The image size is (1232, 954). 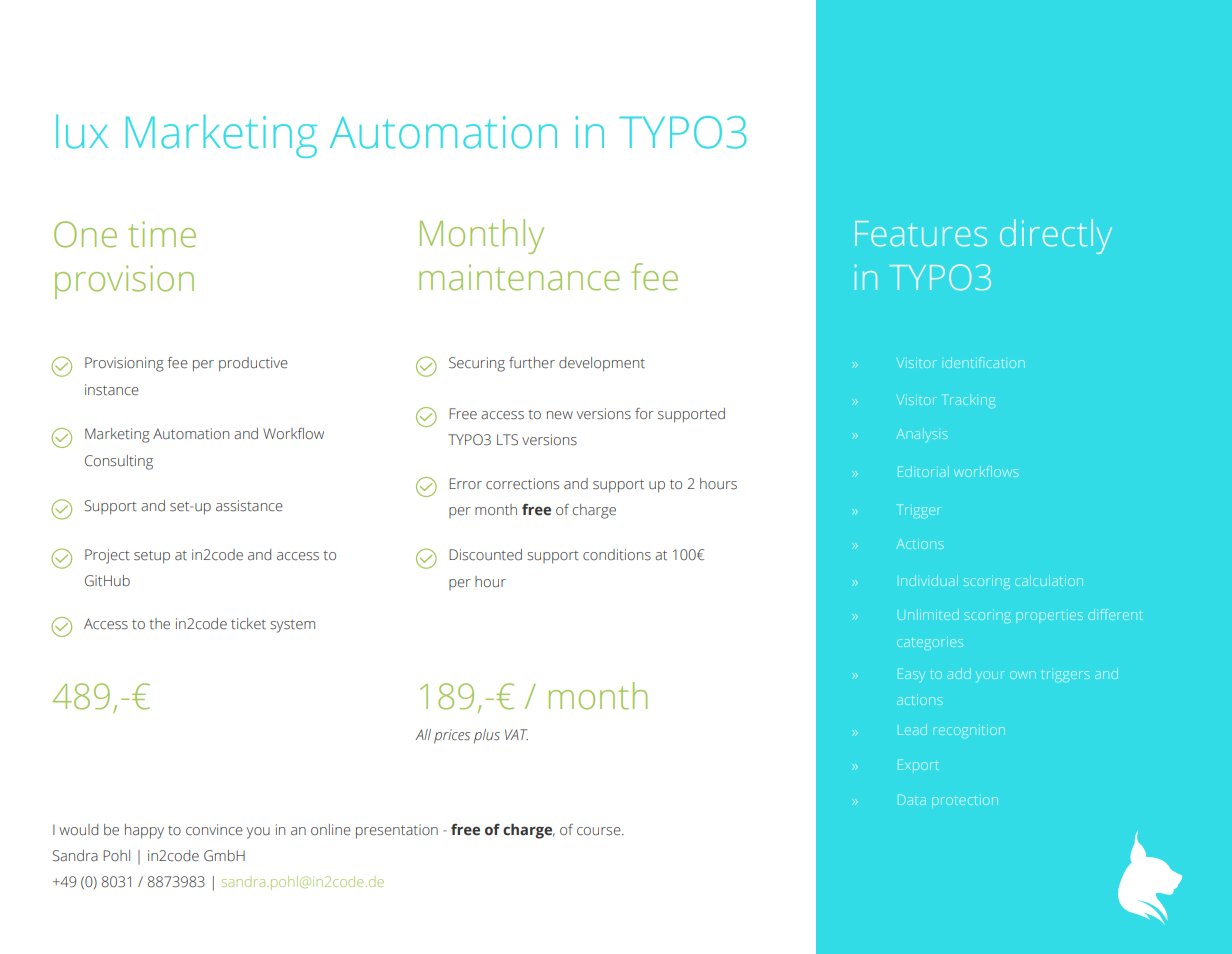 I want to click on maintenance, so click(x=519, y=277).
